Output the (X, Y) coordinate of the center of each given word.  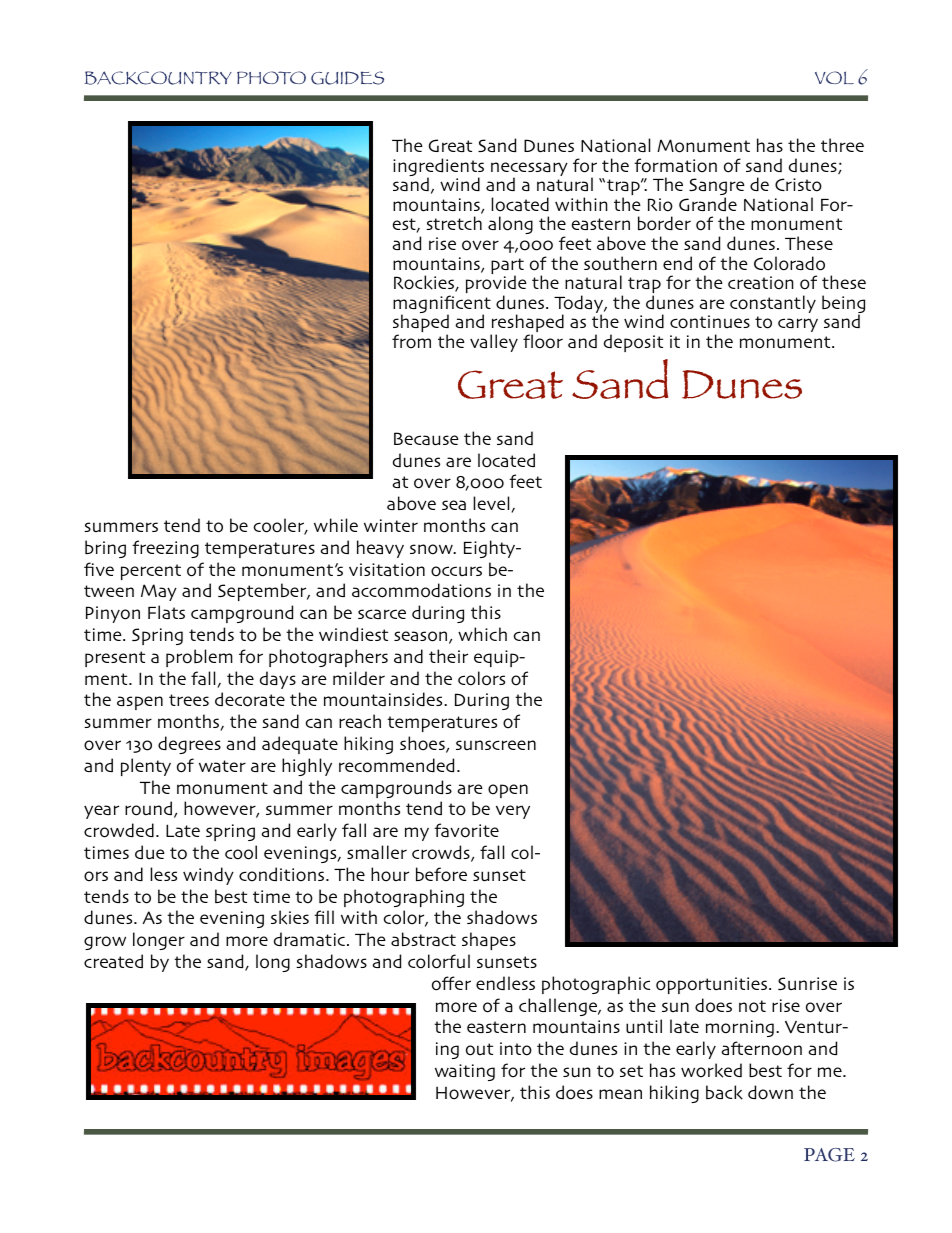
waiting (465, 1072)
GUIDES (347, 78)
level (492, 504)
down (770, 1092)
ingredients (438, 168)
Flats (166, 612)
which (482, 634)
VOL (834, 77)
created (113, 961)
